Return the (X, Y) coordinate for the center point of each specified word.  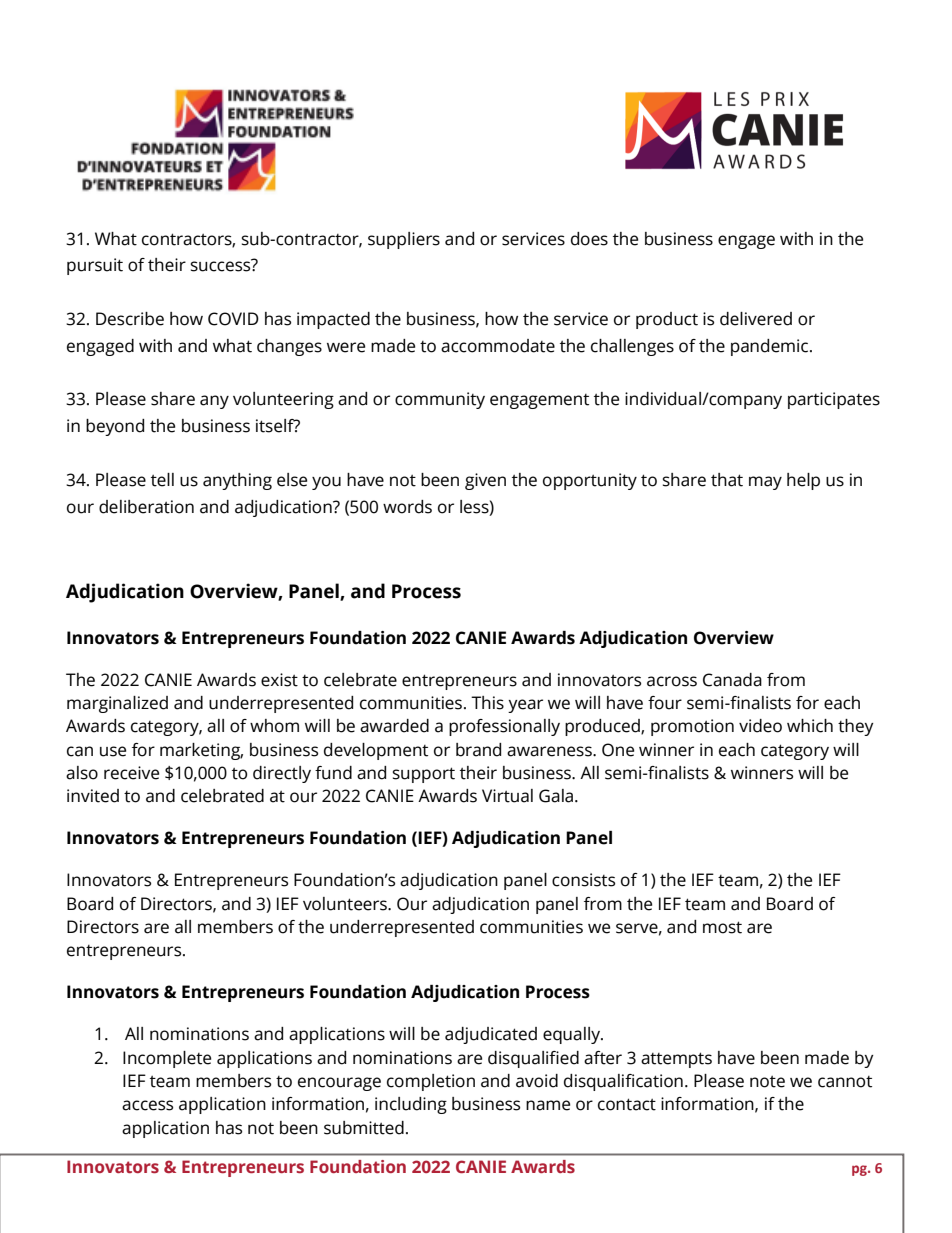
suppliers (404, 240)
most (722, 927)
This (487, 703)
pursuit (95, 266)
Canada (732, 680)
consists (583, 880)
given (485, 481)
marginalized (117, 704)
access (147, 1105)
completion (431, 1082)
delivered (756, 319)
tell (162, 480)
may (765, 483)
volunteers (346, 904)
